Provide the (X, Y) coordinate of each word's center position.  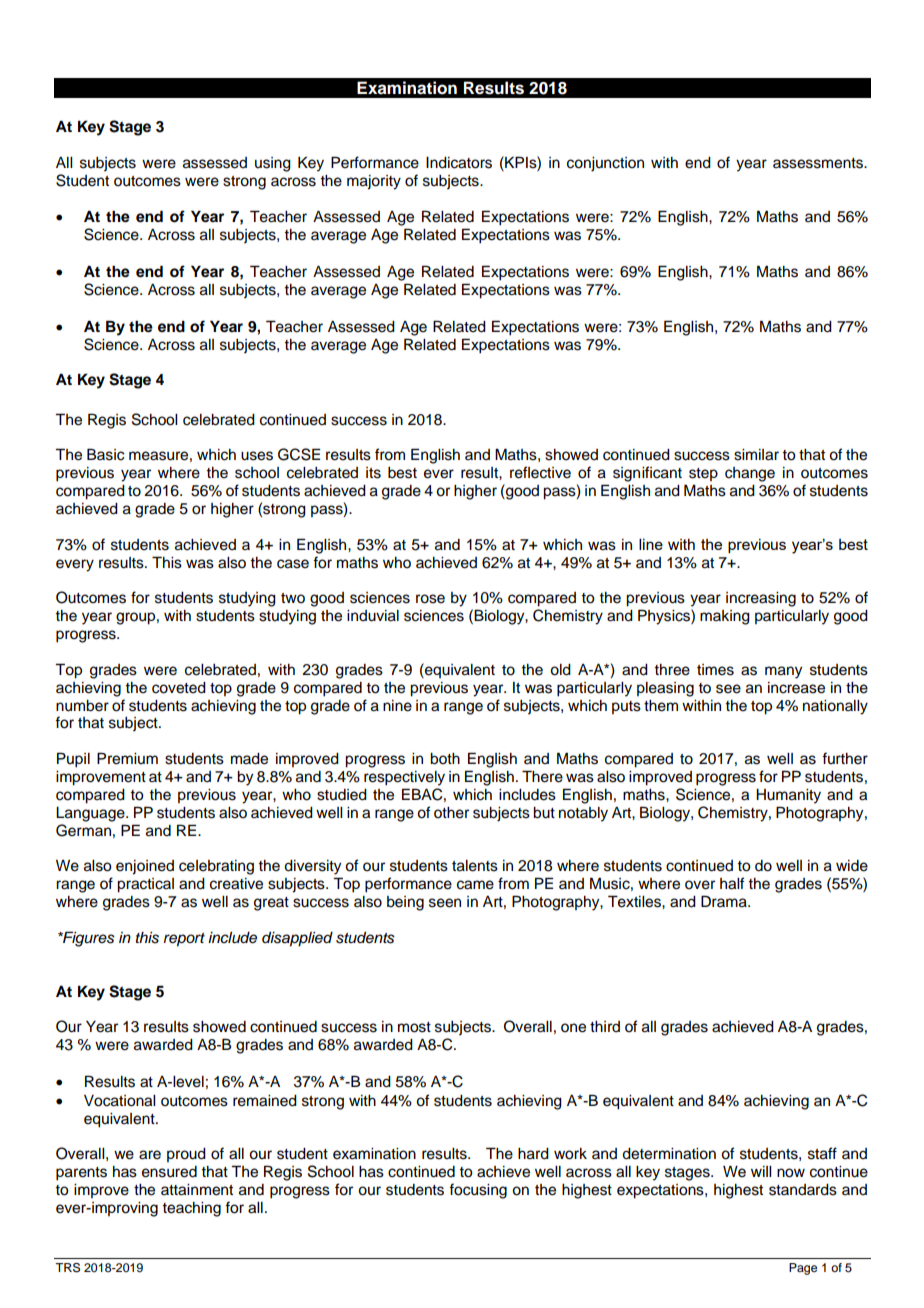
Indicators (459, 163)
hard (533, 1154)
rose (430, 599)
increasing (761, 599)
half (732, 883)
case (293, 564)
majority (374, 182)
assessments (819, 163)
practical (145, 885)
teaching (191, 1209)
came (475, 885)
